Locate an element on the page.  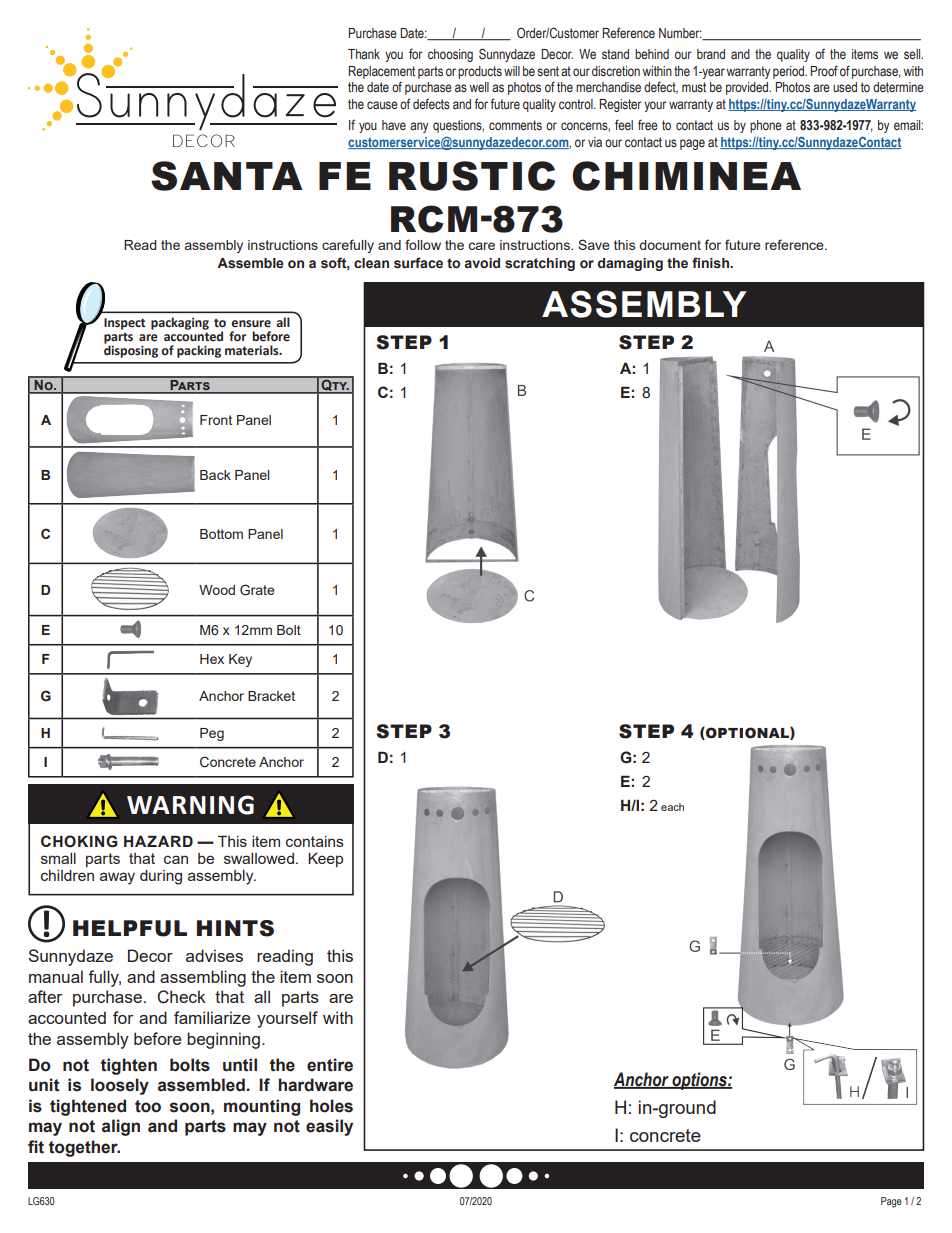
SANTA is located at coordinates (227, 176).
